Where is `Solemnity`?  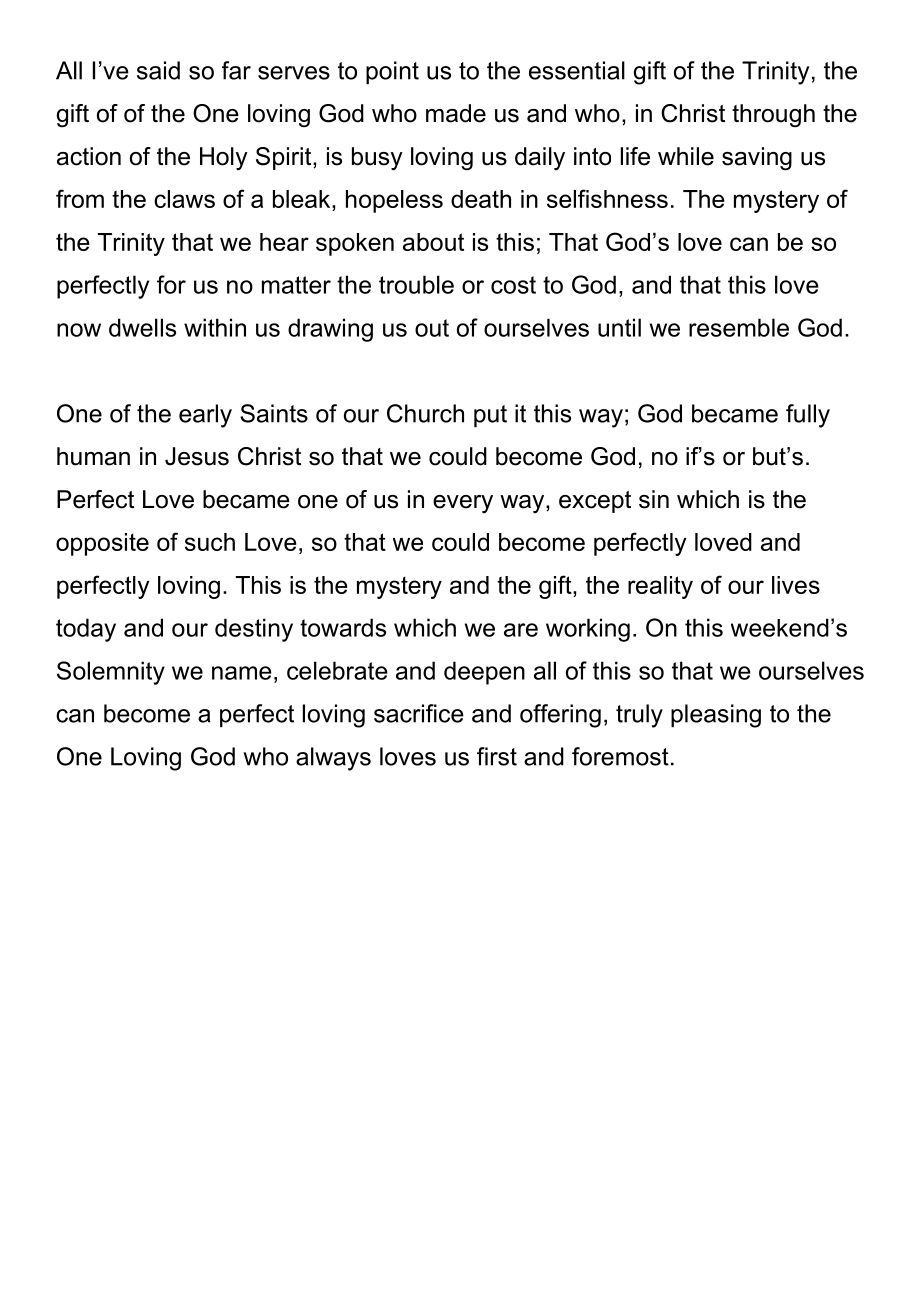
Solemnity is located at coordinates (111, 673).
